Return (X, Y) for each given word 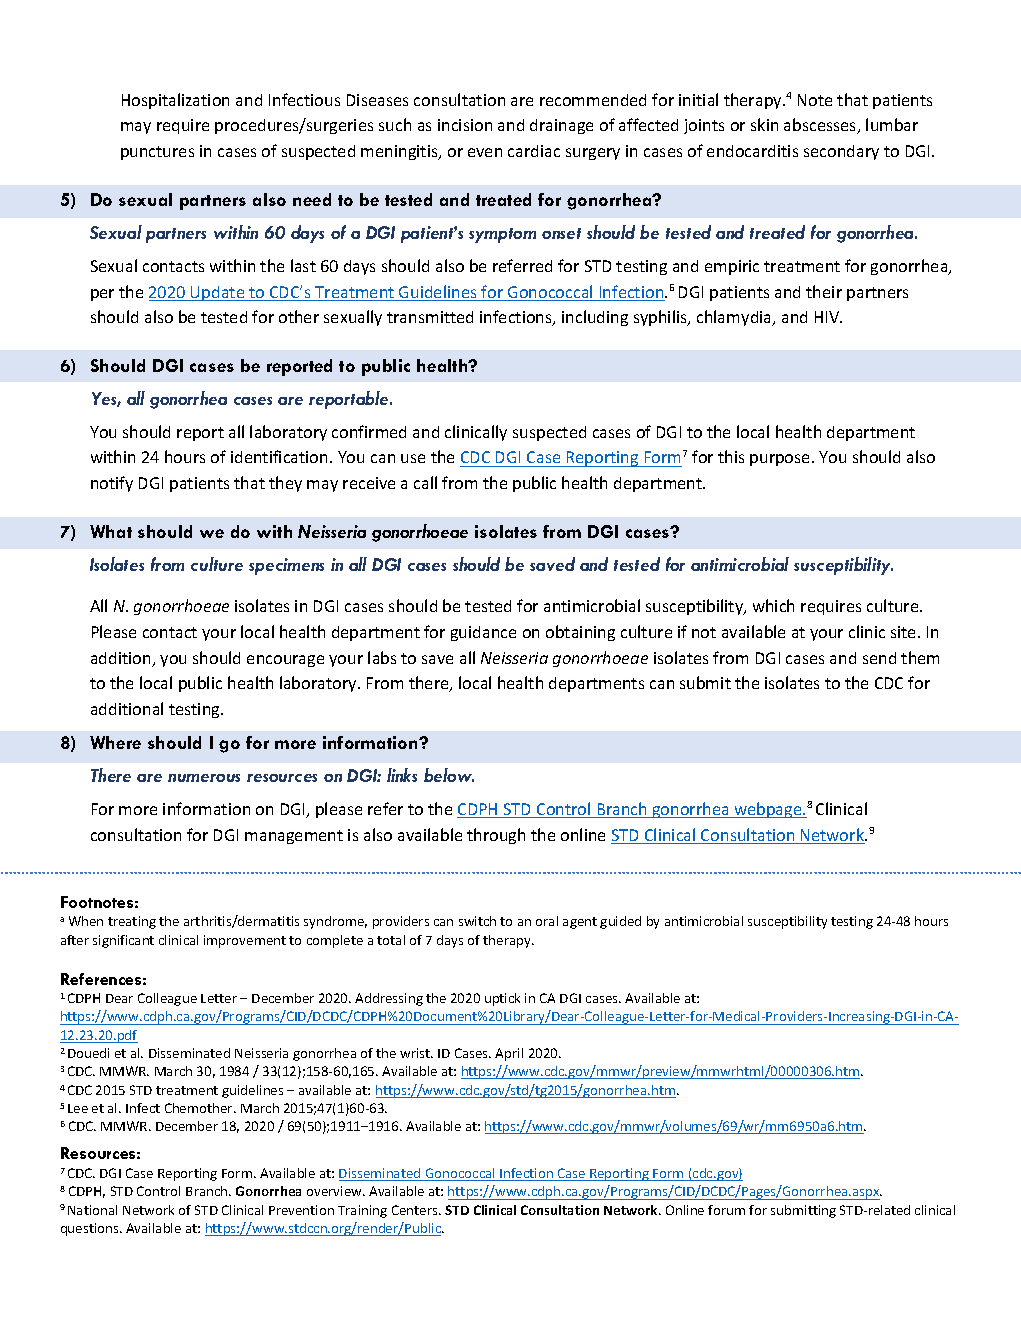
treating (132, 922)
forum (726, 1210)
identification (279, 456)
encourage (285, 661)
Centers (416, 1210)
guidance (483, 633)
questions (91, 1229)
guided (620, 922)
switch (477, 921)
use (413, 458)
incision (465, 125)
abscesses (821, 126)
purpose (781, 460)
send (879, 658)
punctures (157, 153)
